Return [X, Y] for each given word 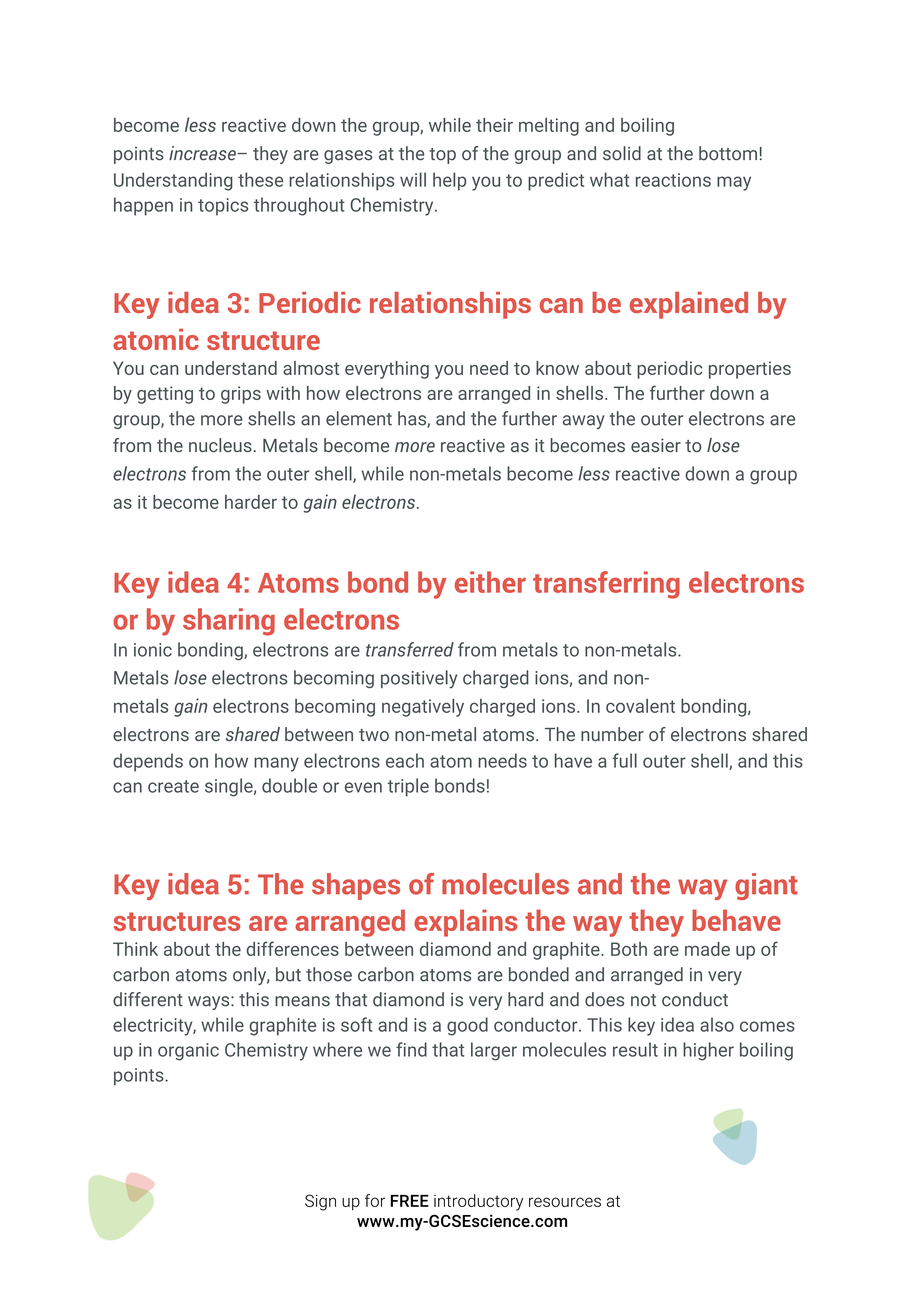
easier [656, 445]
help [449, 181]
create [173, 786]
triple [408, 787]
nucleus [220, 445]
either [490, 582]
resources [565, 1202]
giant [766, 886]
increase [204, 153]
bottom [728, 153]
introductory [478, 1202]
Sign [320, 1202]
